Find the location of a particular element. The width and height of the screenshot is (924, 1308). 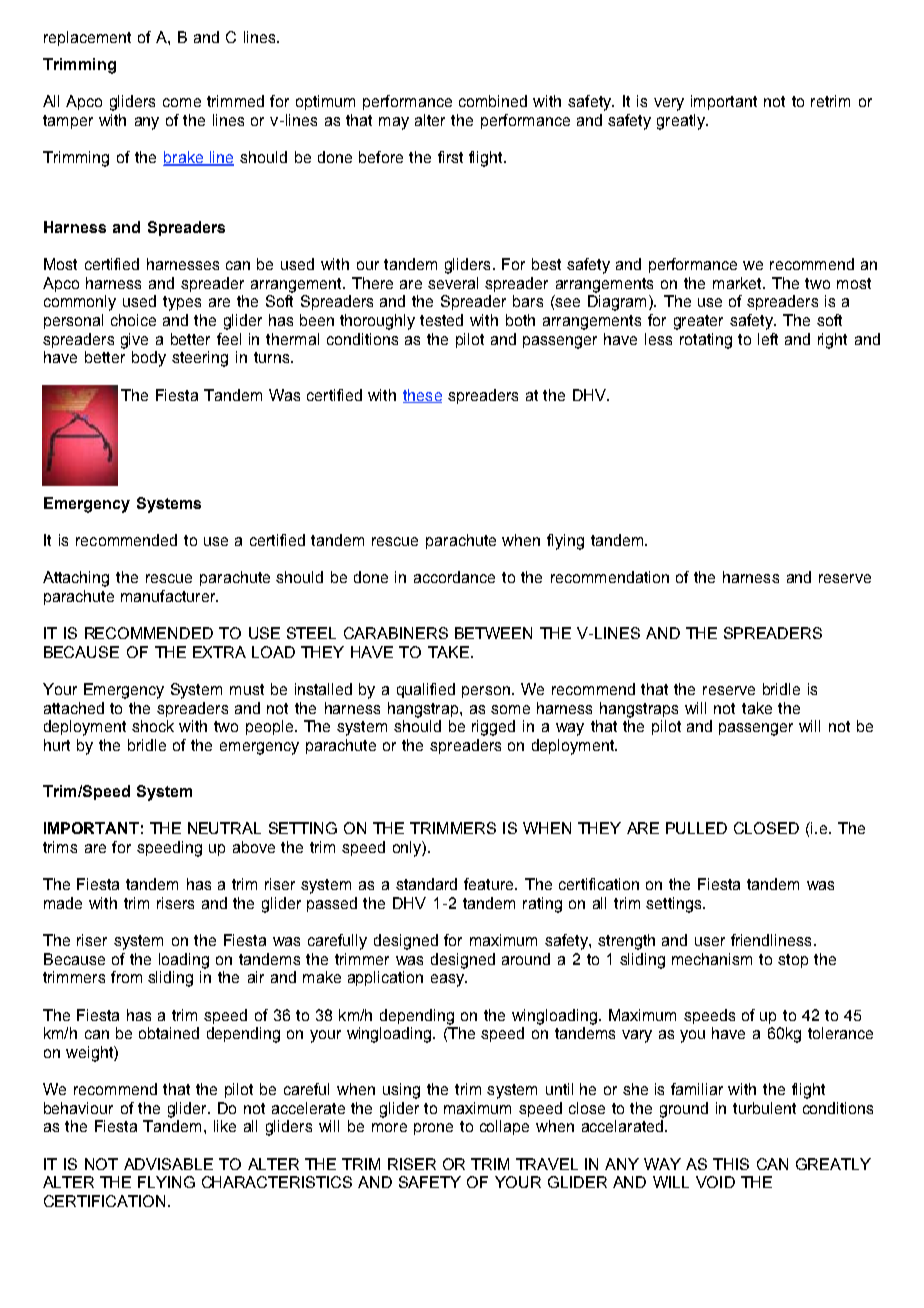

standard is located at coordinates (426, 884).
